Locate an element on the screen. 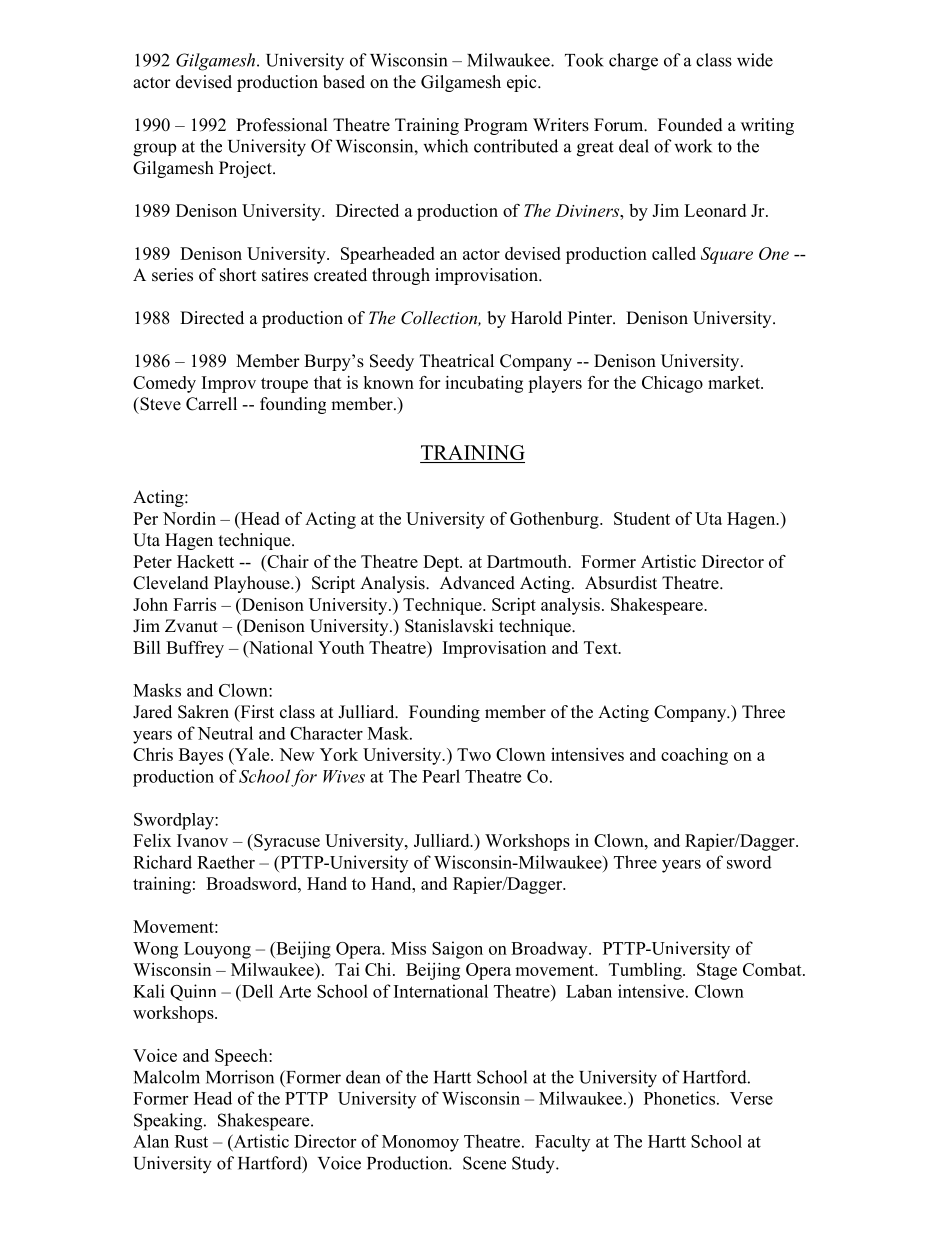 The height and width of the screenshot is (1233, 952). Student is located at coordinates (642, 518).
